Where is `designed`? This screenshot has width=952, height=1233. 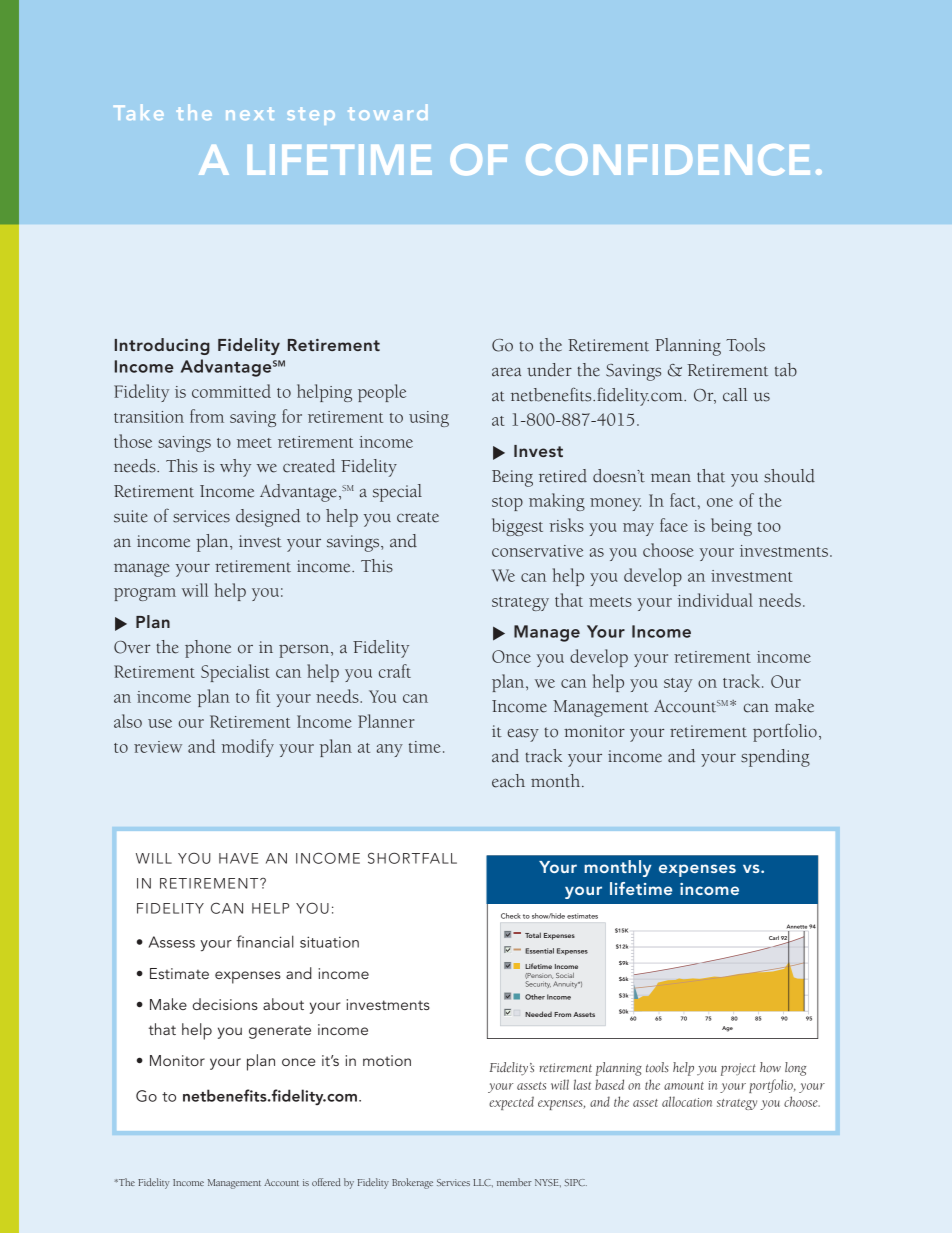
designed is located at coordinates (268, 518).
